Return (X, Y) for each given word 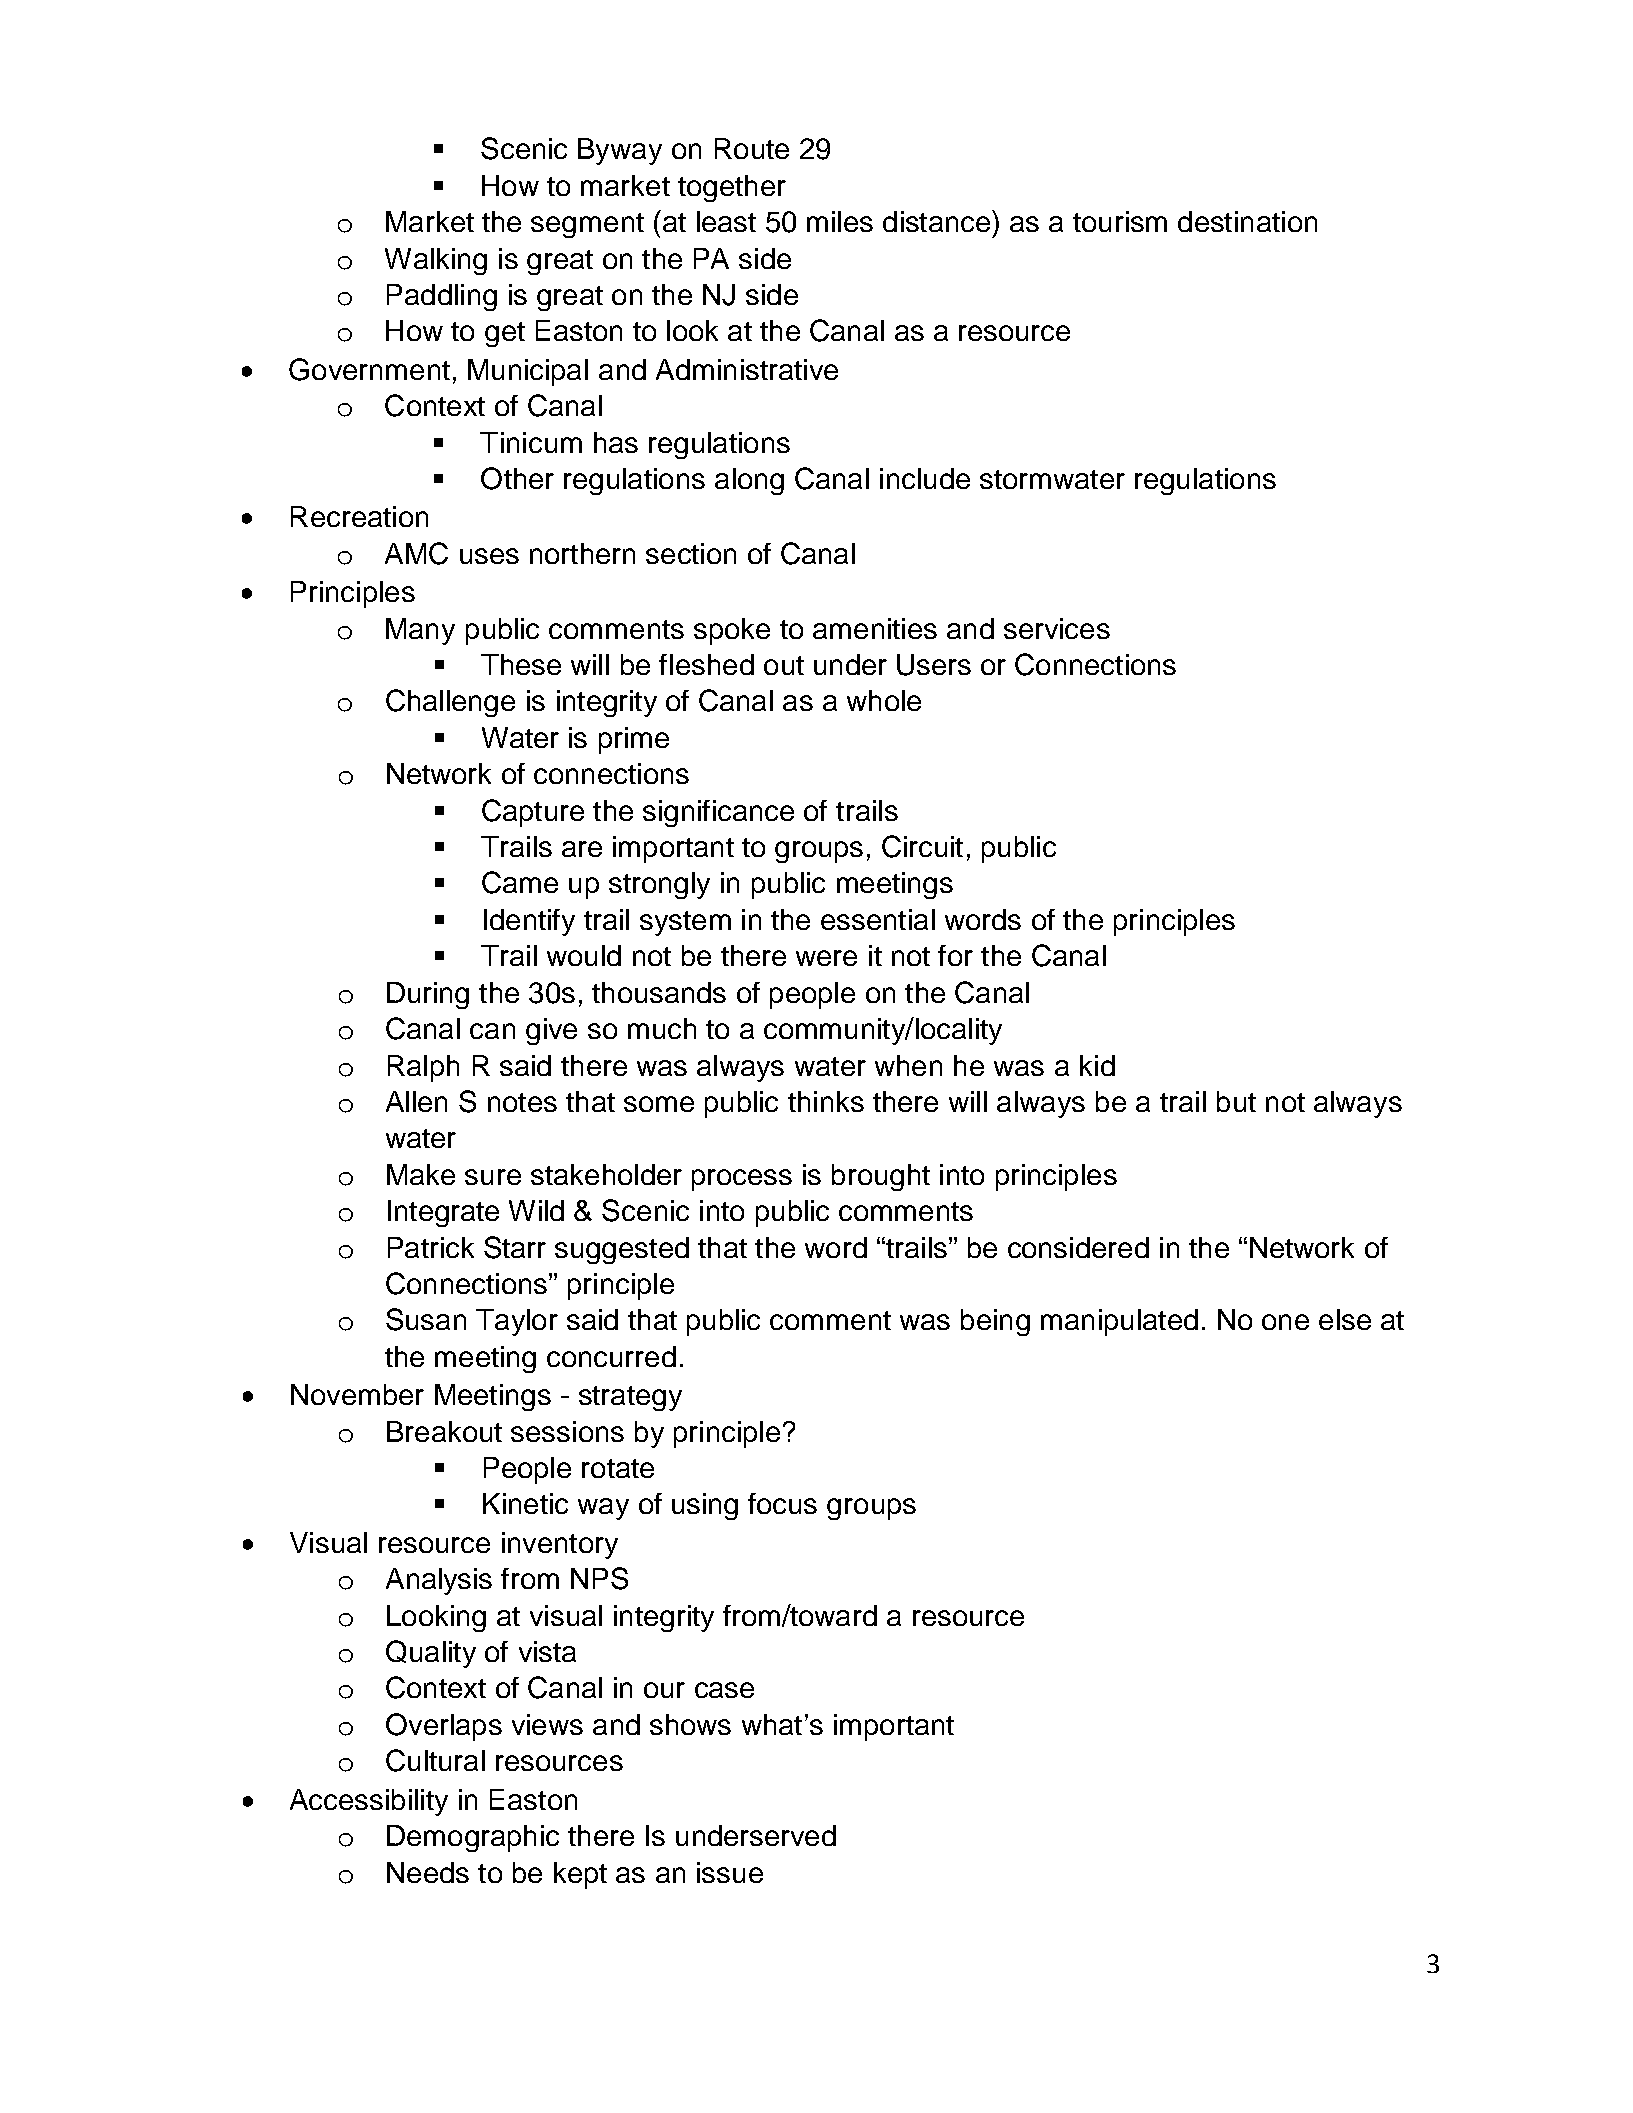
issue (730, 1872)
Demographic (473, 1838)
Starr (515, 1247)
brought (881, 1177)
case (724, 1690)
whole (884, 700)
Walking (436, 261)
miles (840, 221)
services (1057, 628)
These (521, 664)
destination (1247, 221)
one (1285, 1322)
